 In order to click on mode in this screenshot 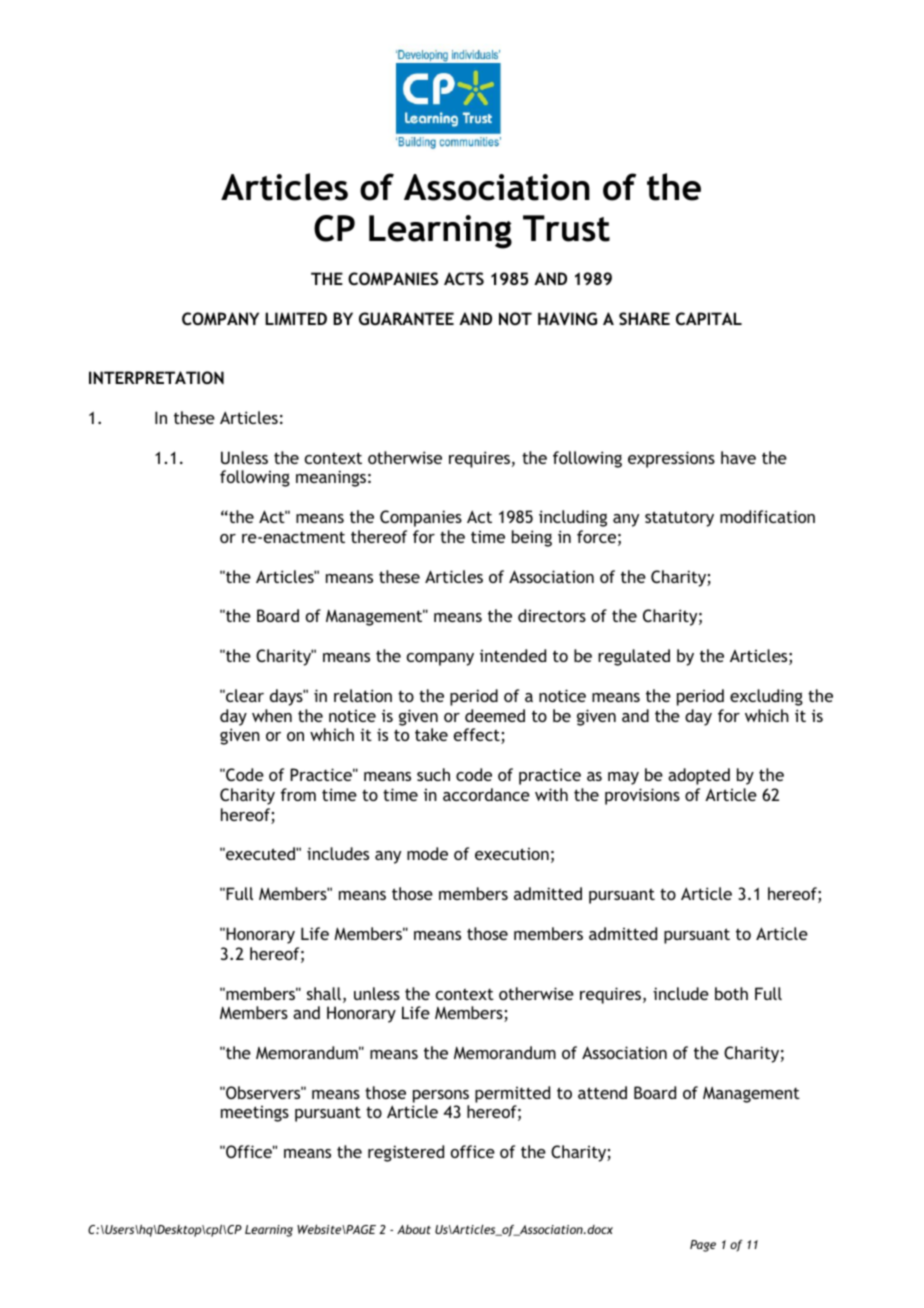, I will do `click(427, 853)`.
